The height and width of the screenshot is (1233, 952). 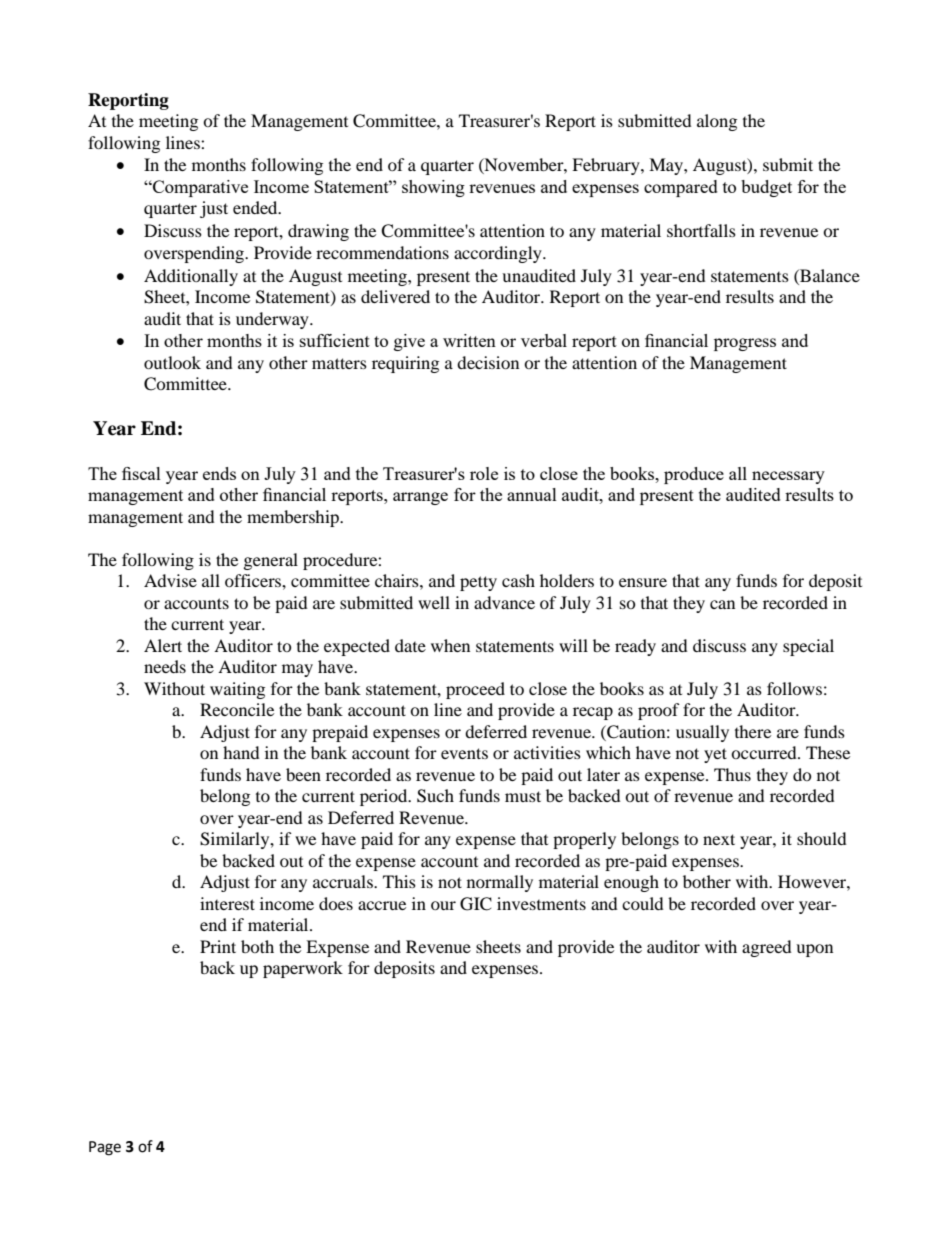 What do you see at coordinates (788, 477) in the screenshot?
I see `necessary` at bounding box center [788, 477].
